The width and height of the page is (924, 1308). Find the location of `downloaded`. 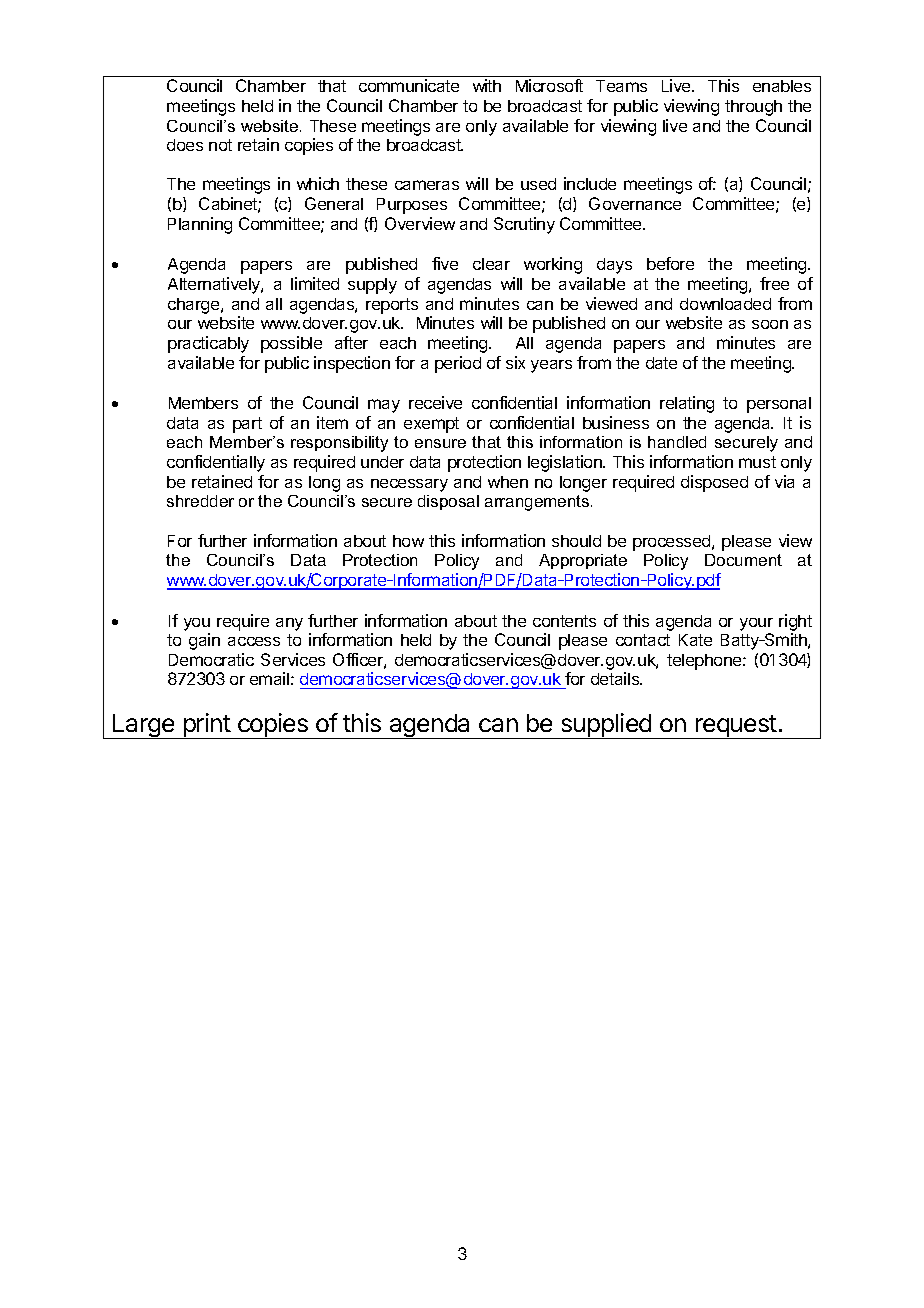

downloaded is located at coordinates (725, 304).
